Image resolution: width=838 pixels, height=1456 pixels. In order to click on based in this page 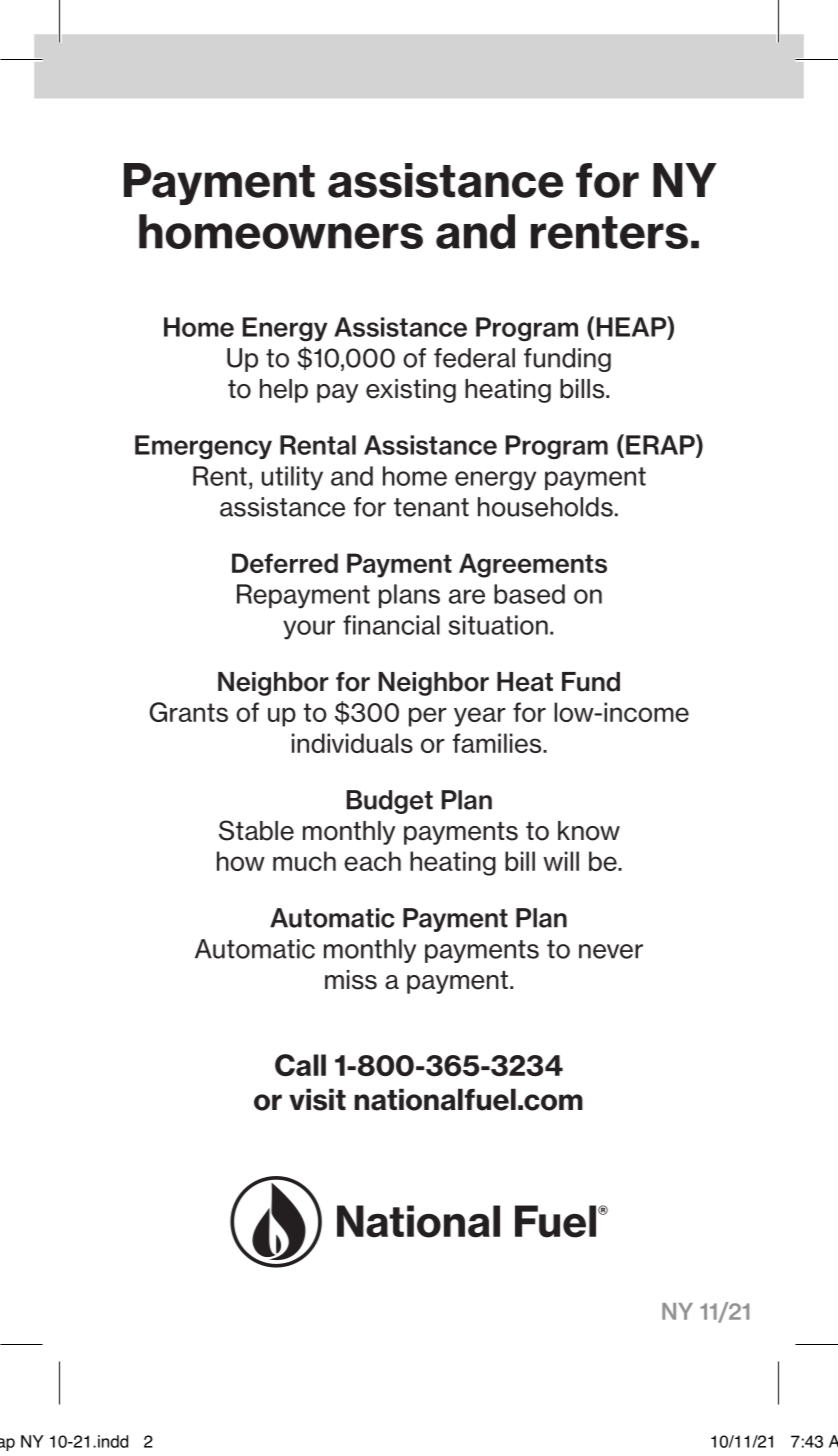, I will do `click(529, 594)`.
